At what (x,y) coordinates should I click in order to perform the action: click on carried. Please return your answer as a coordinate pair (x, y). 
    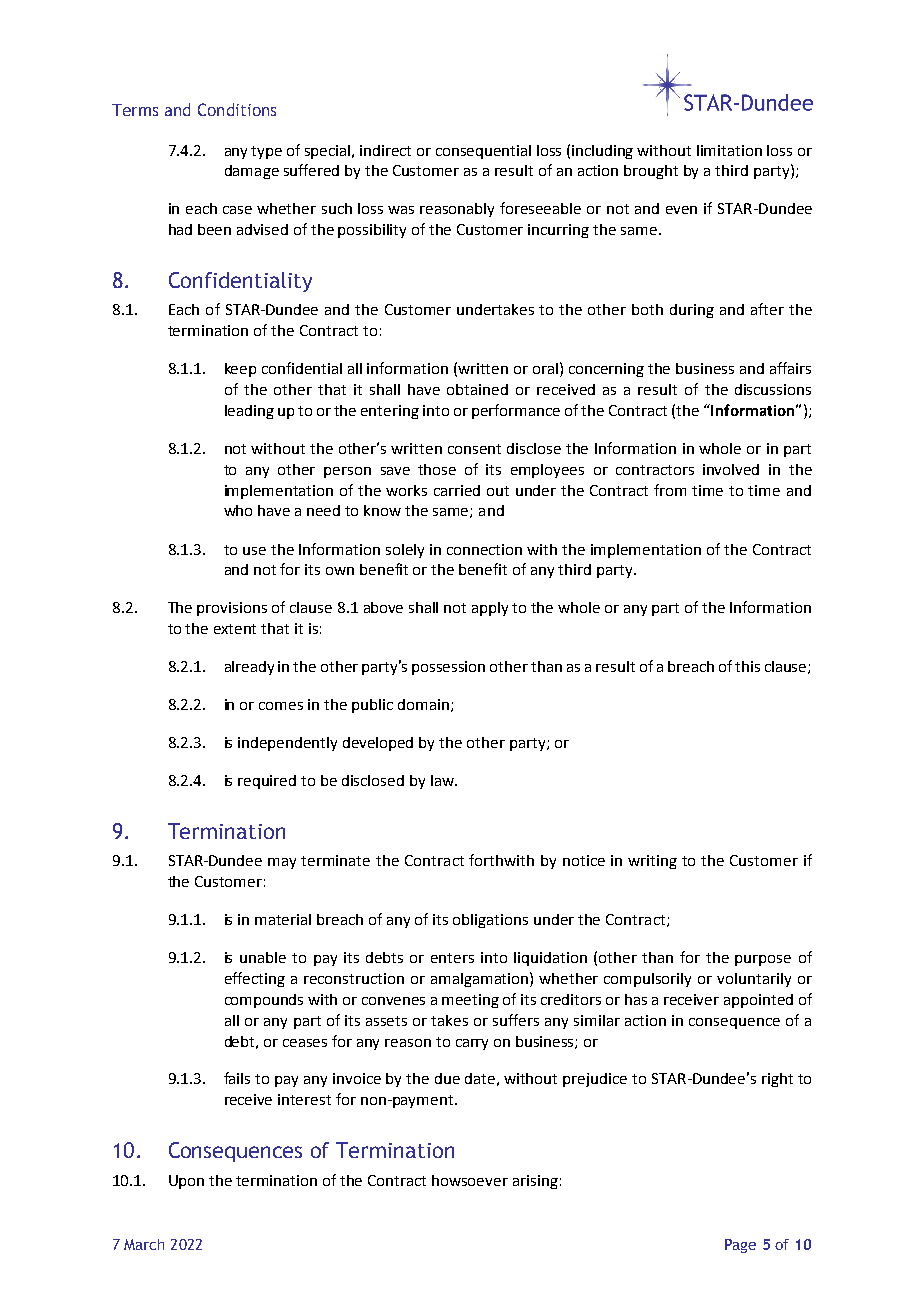
    Looking at the image, I should click on (457, 490).
